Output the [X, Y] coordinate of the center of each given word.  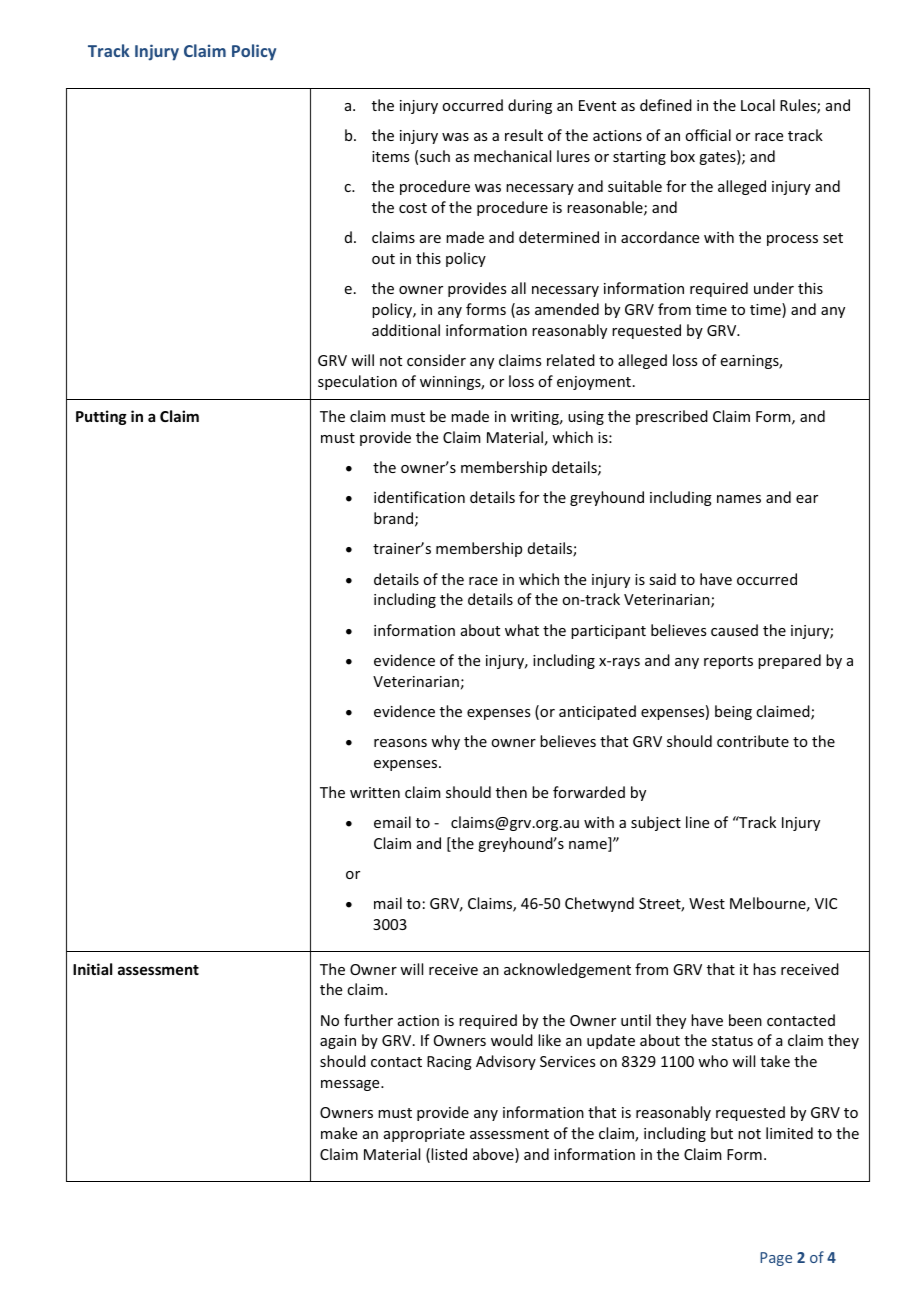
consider [436, 360]
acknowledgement [567, 970]
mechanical [512, 156]
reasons [400, 743]
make [339, 1133]
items [390, 156]
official [708, 135]
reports [728, 662]
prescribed [672, 417]
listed [449, 1154]
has [764, 969]
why [445, 742]
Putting [101, 417]
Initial [92, 969]
